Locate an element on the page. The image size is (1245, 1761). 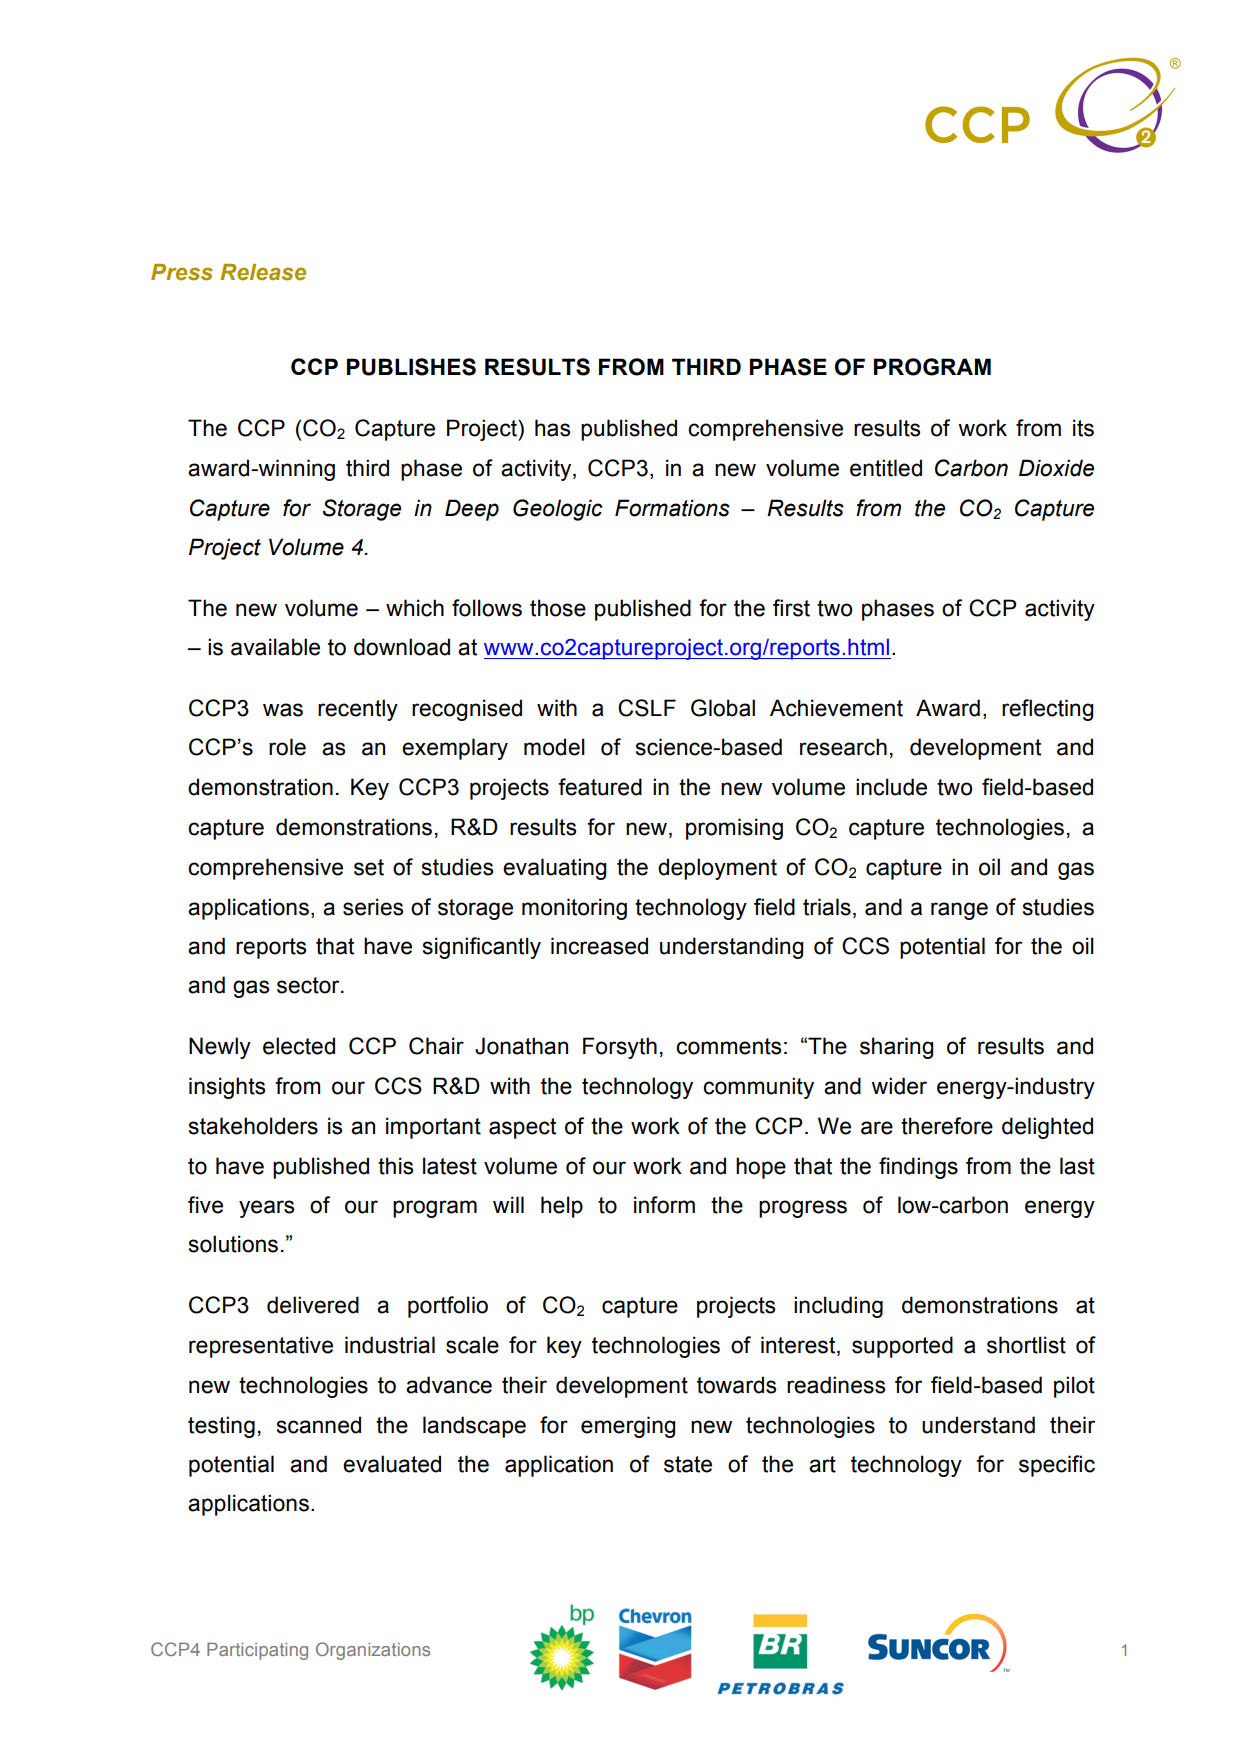
emerging is located at coordinates (628, 1427).
